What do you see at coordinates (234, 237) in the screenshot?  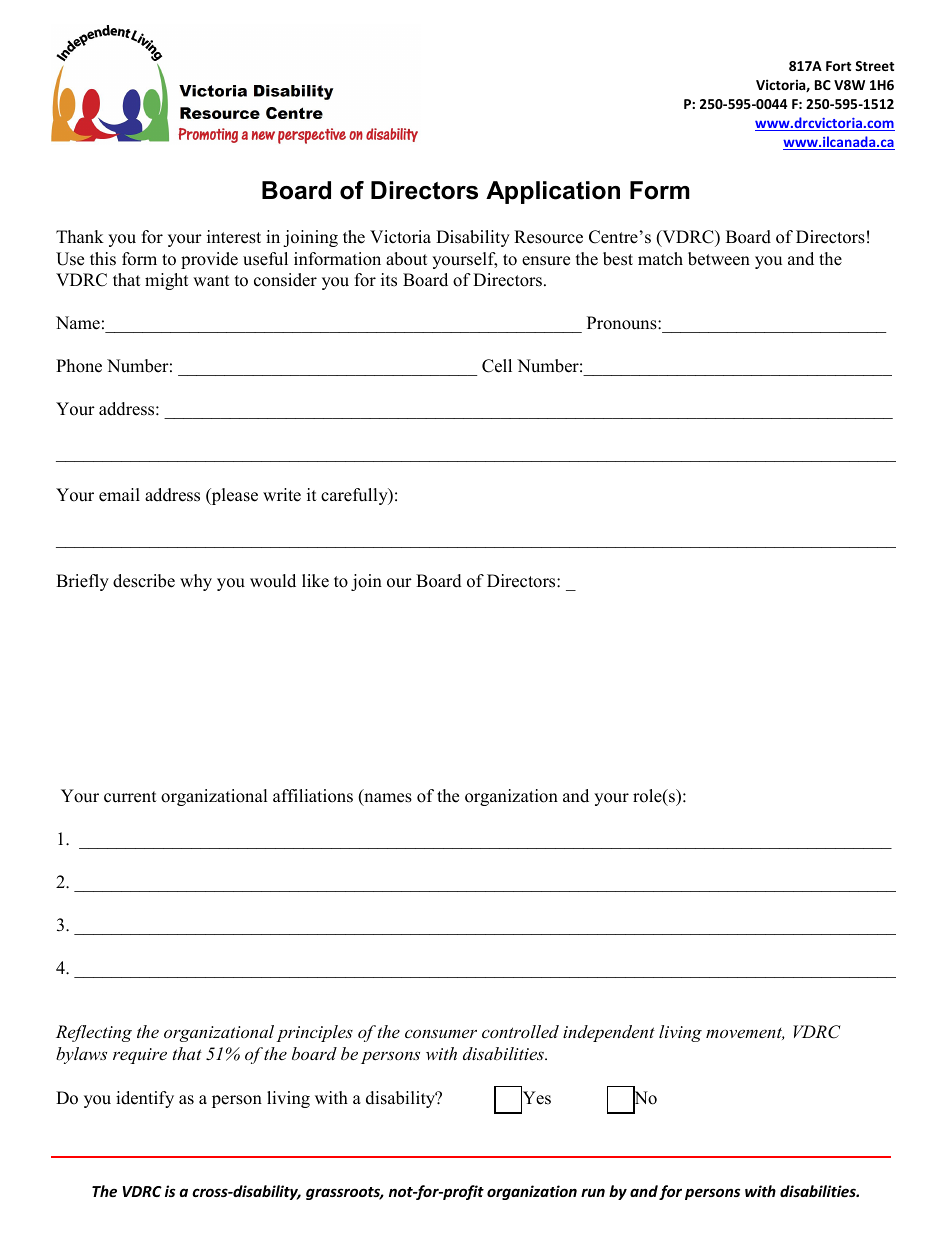 I see `interest` at bounding box center [234, 237].
